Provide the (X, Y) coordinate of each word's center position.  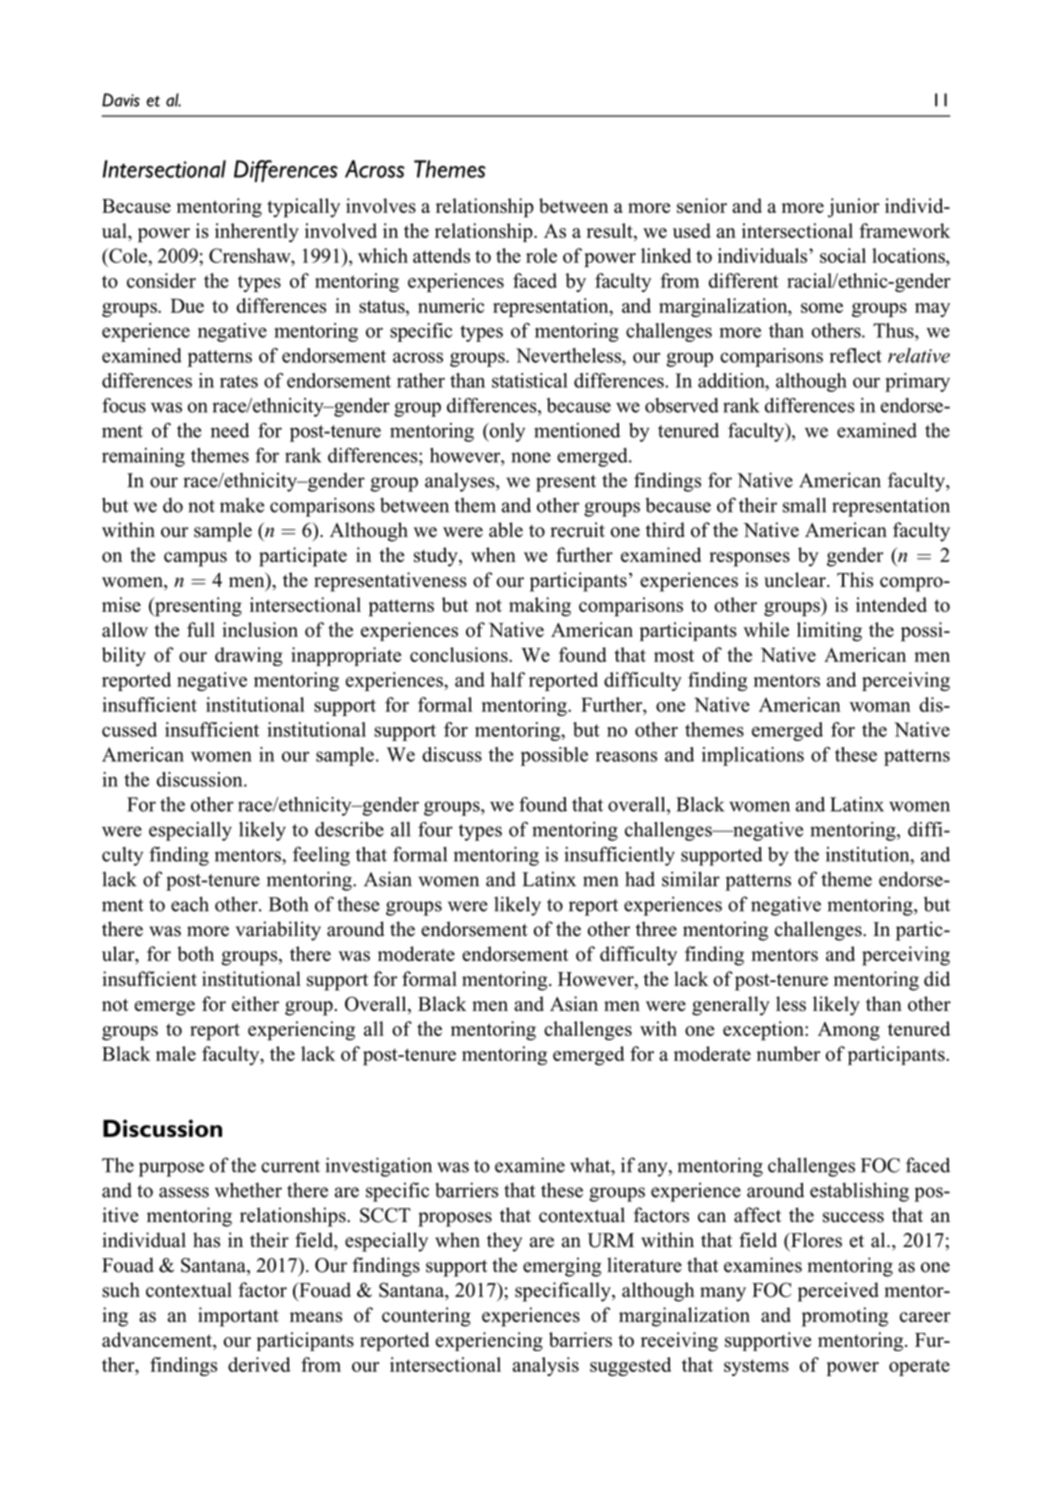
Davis (121, 100)
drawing (249, 656)
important (238, 1317)
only (506, 432)
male (176, 1053)
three (656, 929)
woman (879, 707)
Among (849, 1031)
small (804, 505)
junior (854, 208)
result (611, 230)
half (508, 679)
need (230, 430)
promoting (845, 1317)
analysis (546, 1366)
